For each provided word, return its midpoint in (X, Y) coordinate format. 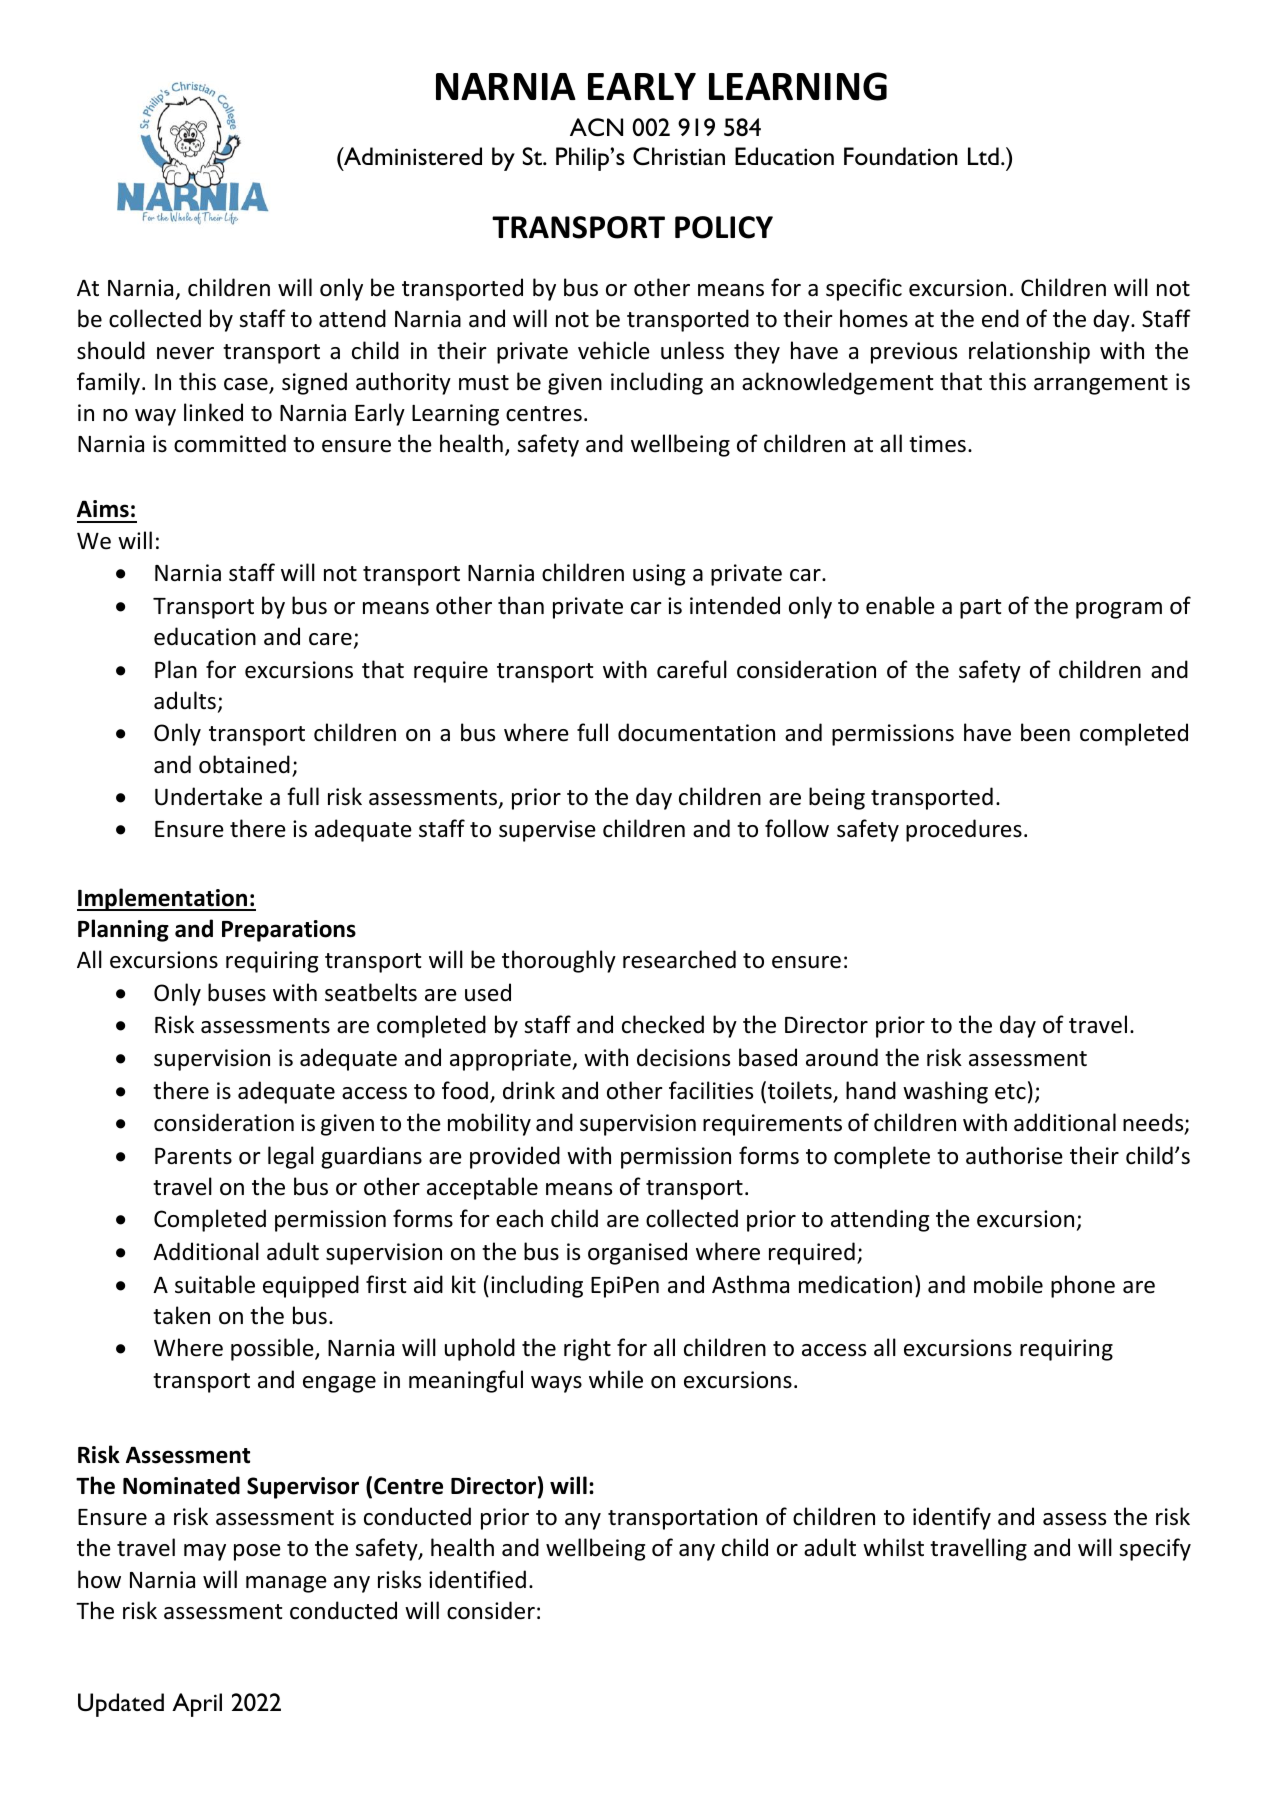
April (197, 1705)
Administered (412, 156)
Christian (679, 156)
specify (1155, 1549)
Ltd (983, 156)
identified (477, 1579)
